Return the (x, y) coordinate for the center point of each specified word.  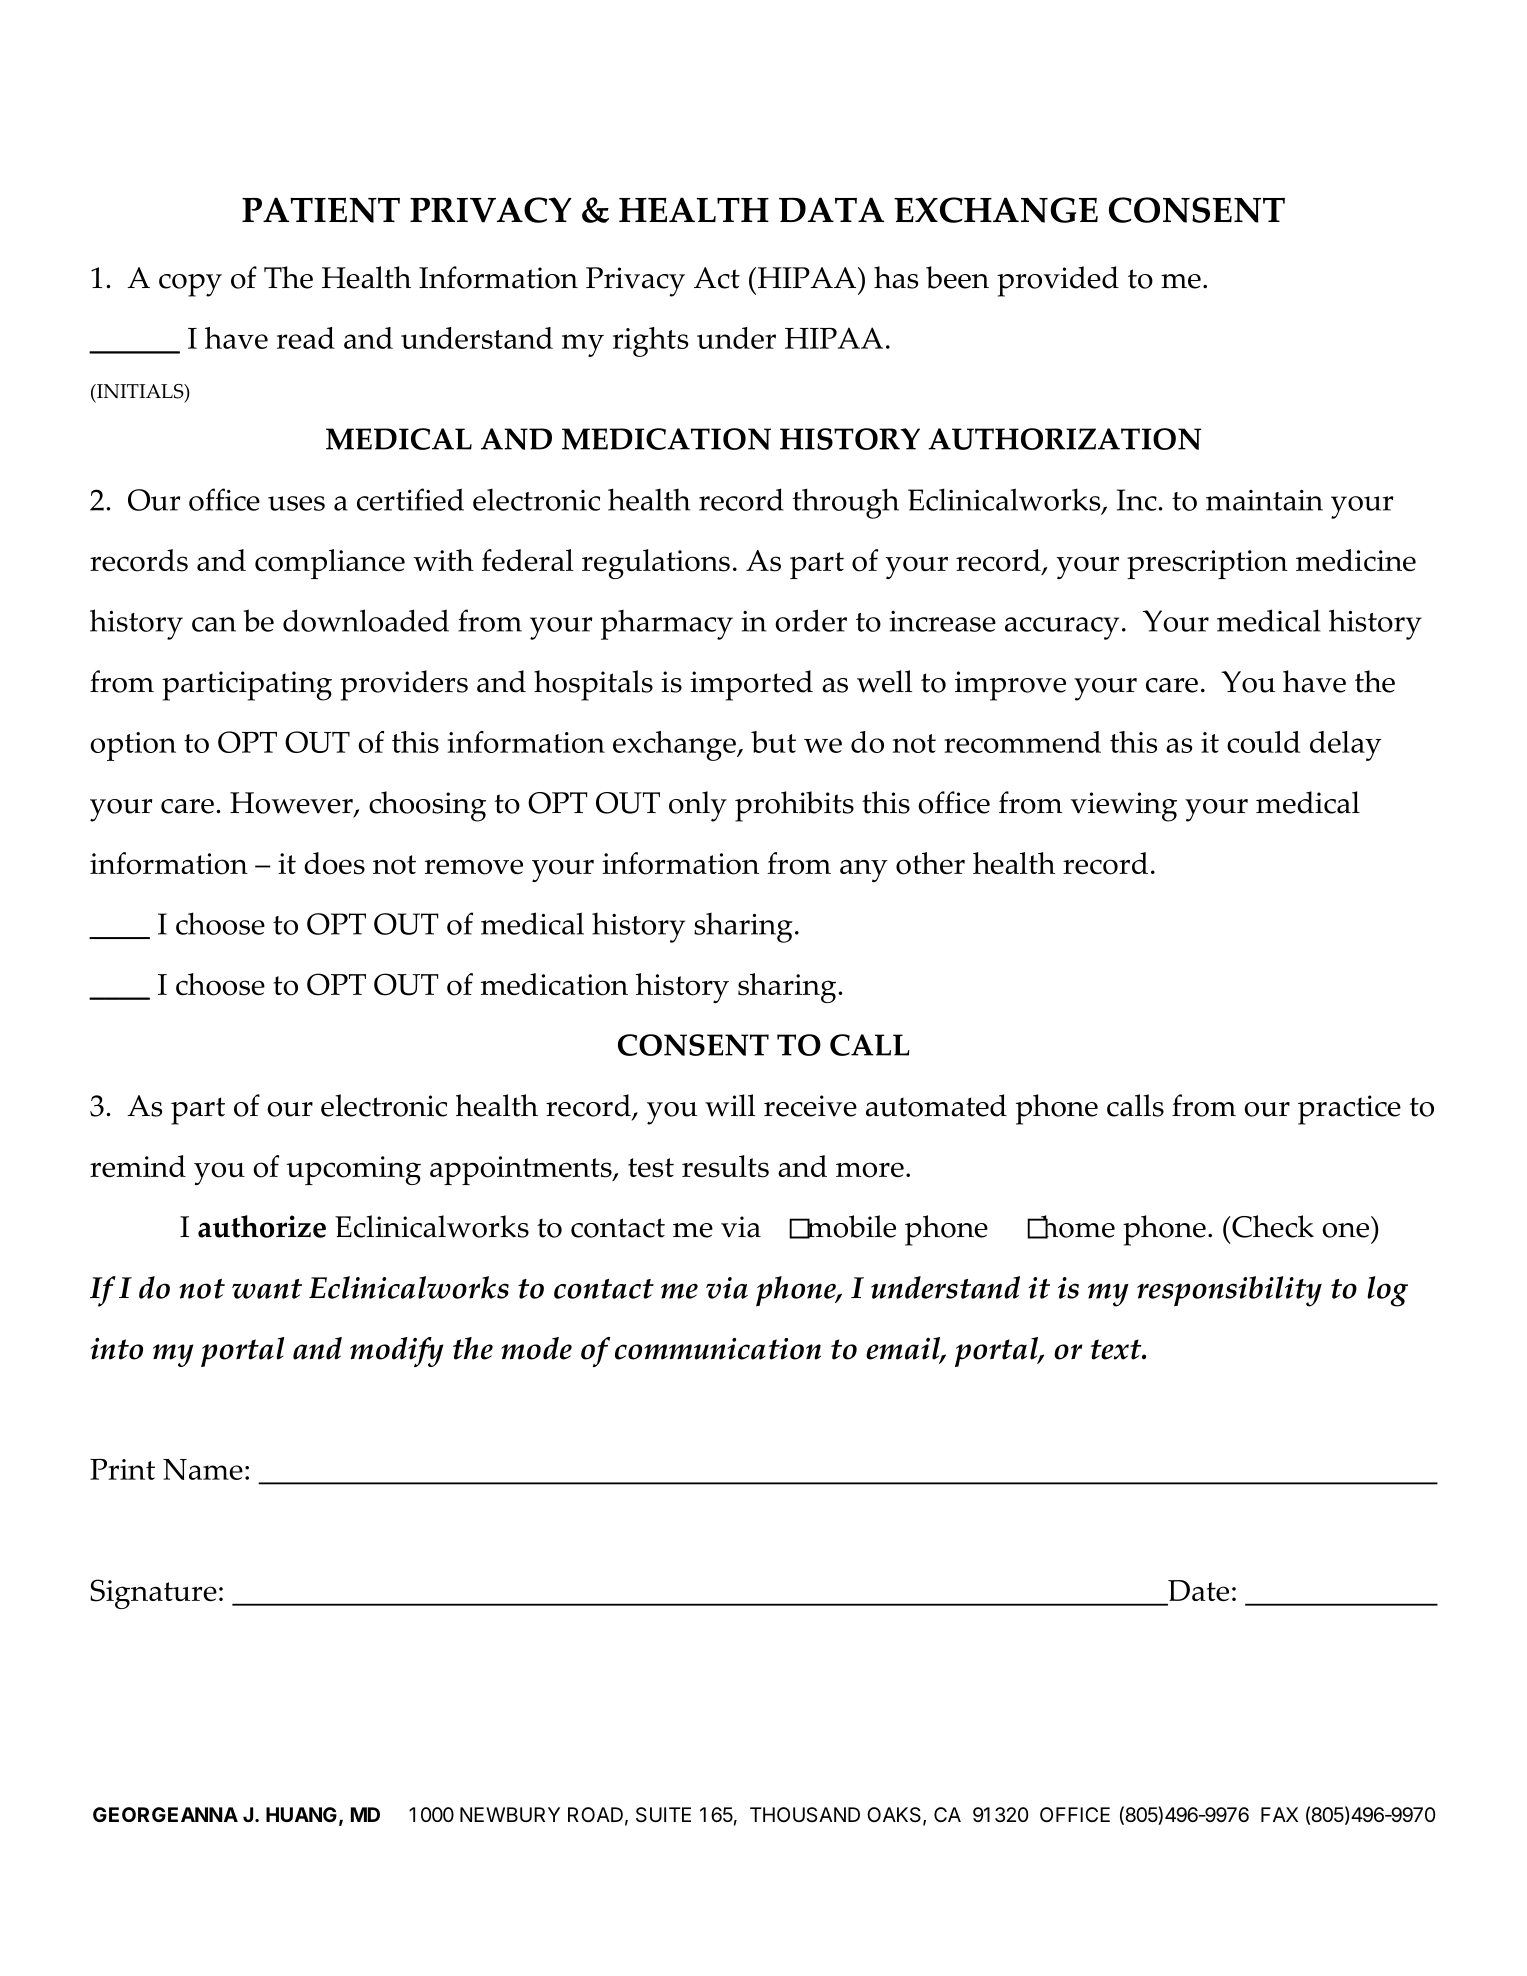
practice (1349, 1110)
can (214, 624)
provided (1058, 281)
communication (718, 1349)
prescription (1207, 564)
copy (190, 285)
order (811, 620)
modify (396, 1352)
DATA (831, 209)
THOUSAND (805, 1814)
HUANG (301, 1814)
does (334, 863)
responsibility (1229, 1291)
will (730, 1105)
